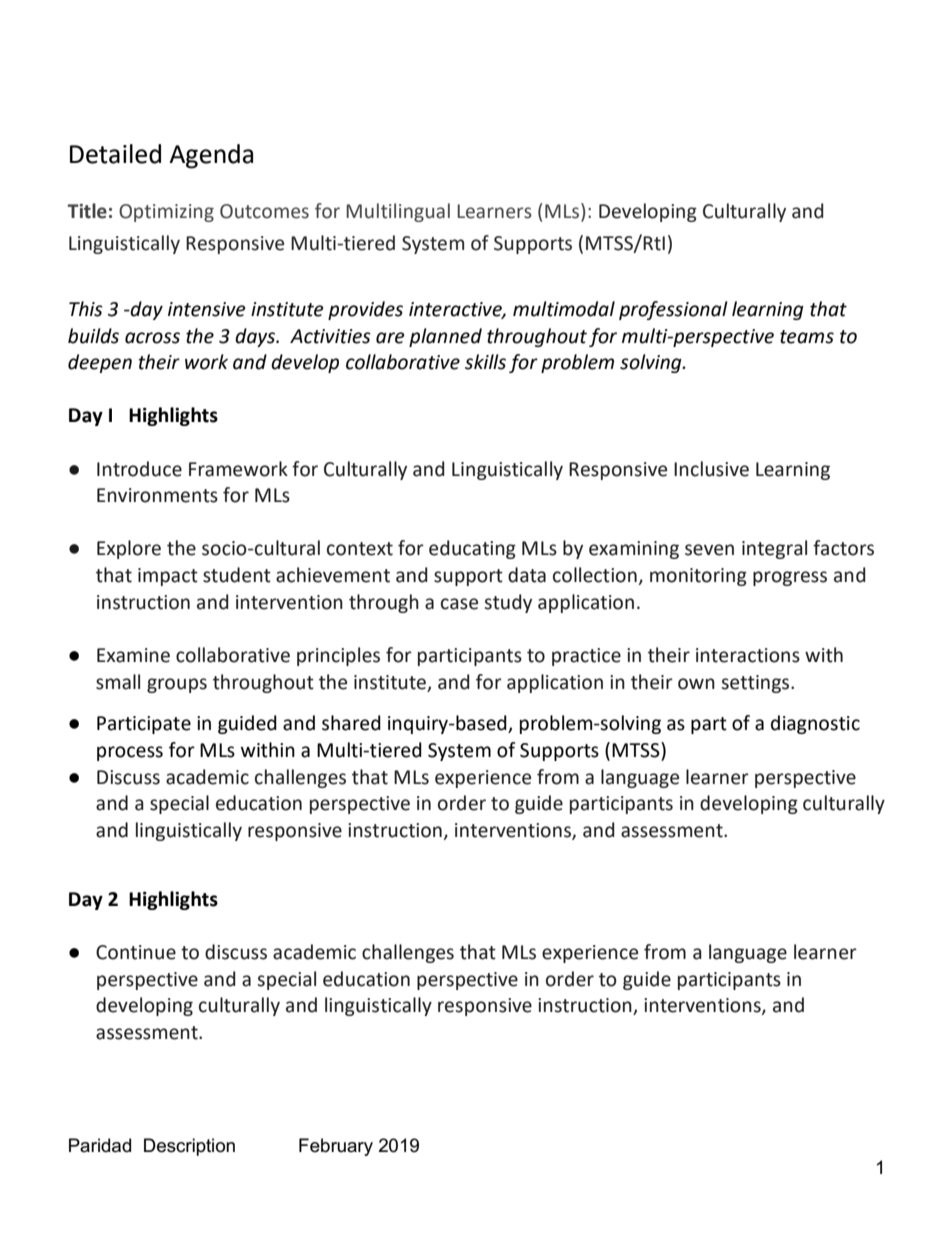 This page has height=1233, width=952. What do you see at coordinates (130, 753) in the page?
I see `process` at bounding box center [130, 753].
